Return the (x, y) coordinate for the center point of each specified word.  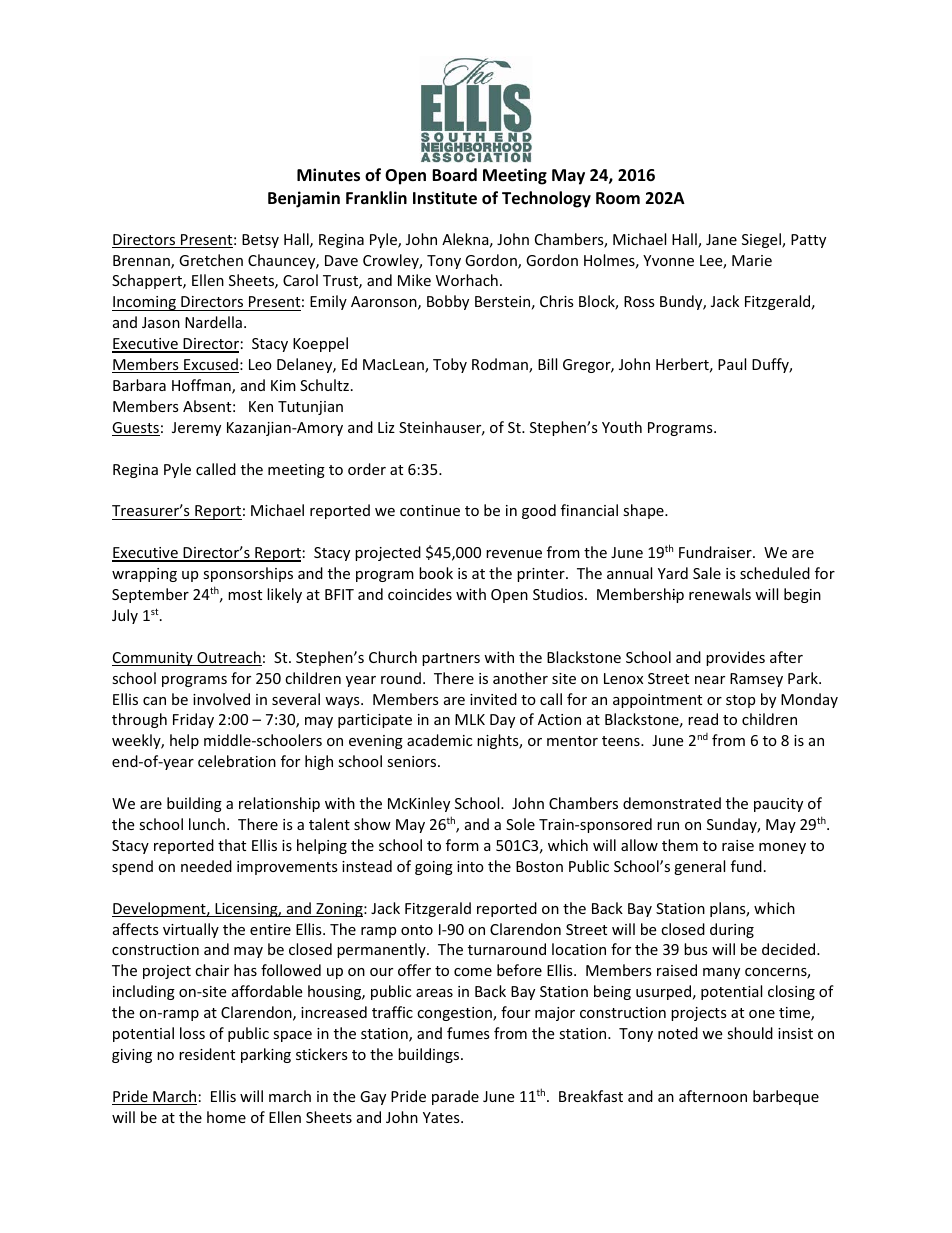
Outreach (228, 658)
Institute (445, 198)
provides (735, 658)
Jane (721, 239)
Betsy (260, 241)
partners (451, 659)
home (226, 1117)
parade (455, 1097)
